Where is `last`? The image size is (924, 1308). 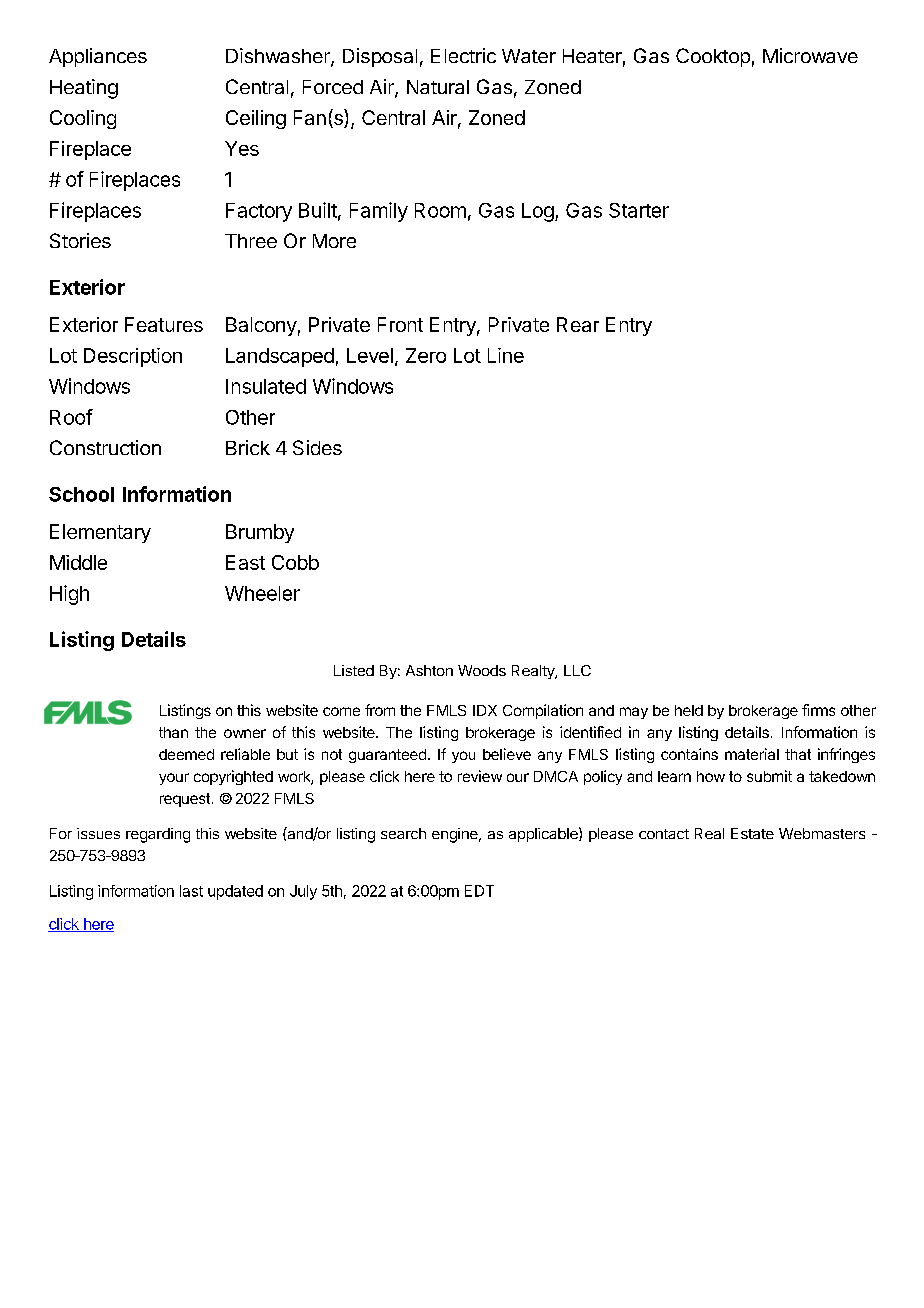 last is located at coordinates (191, 891).
